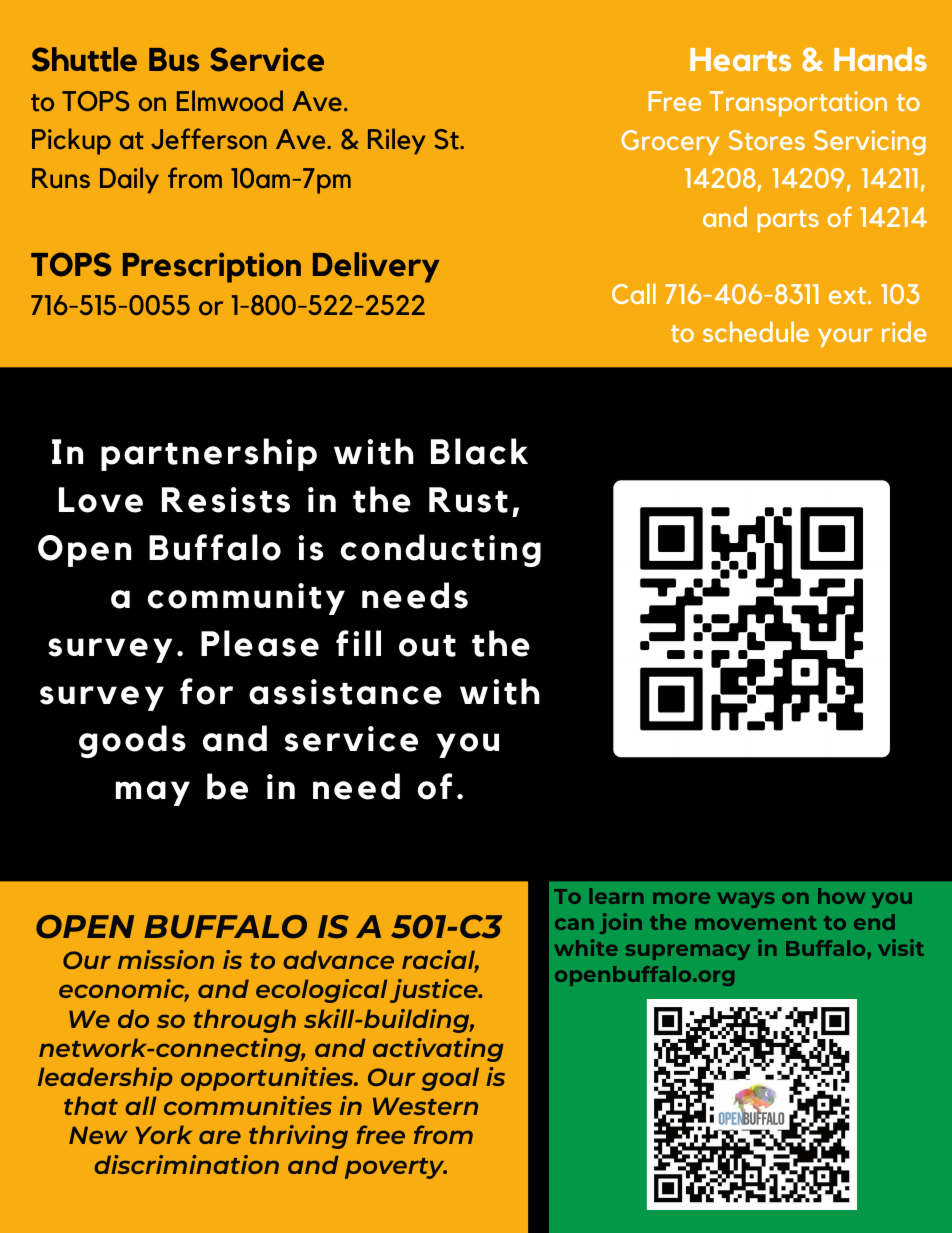  What do you see at coordinates (174, 60) in the screenshot?
I see `Bus` at bounding box center [174, 60].
